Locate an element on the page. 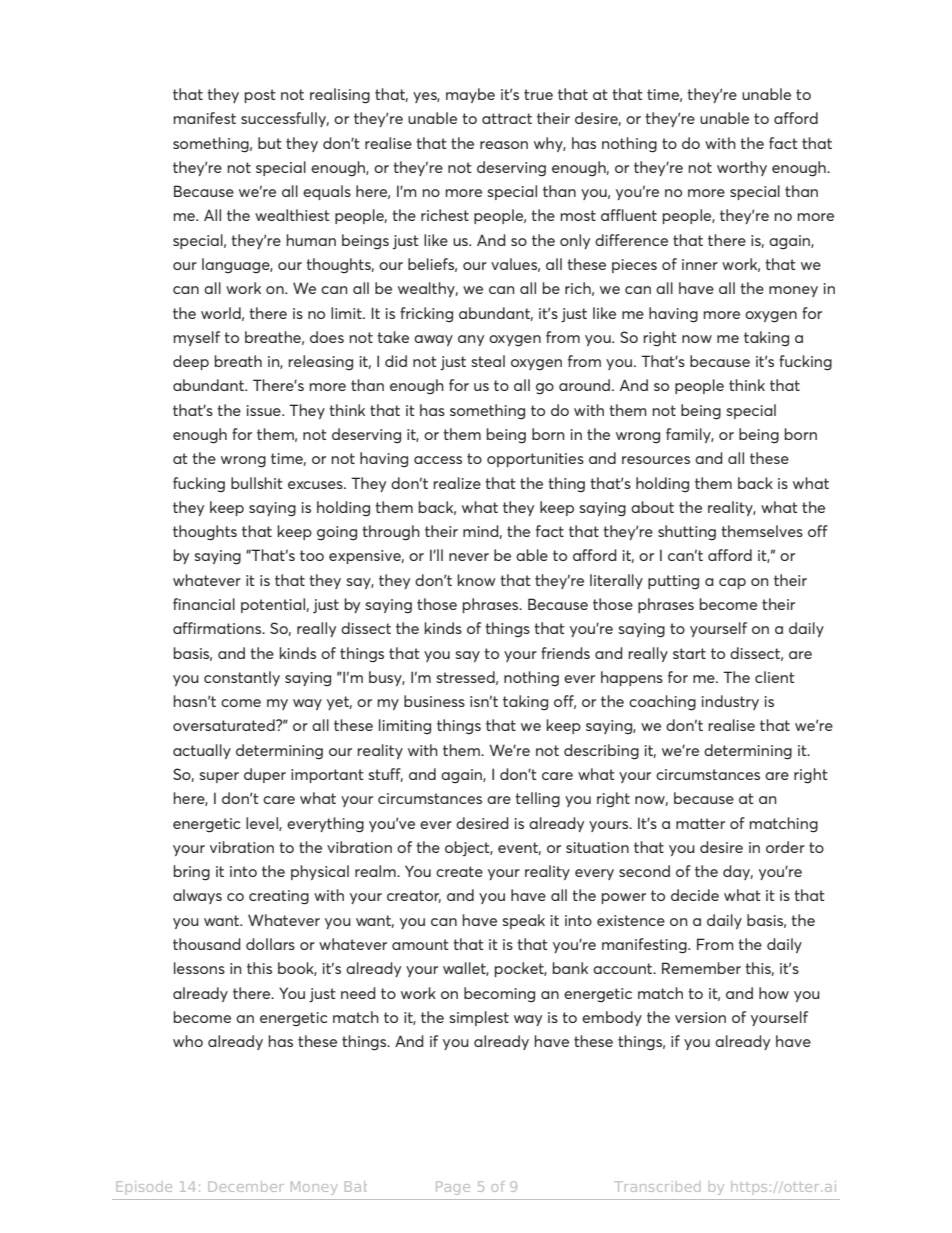 The image size is (952, 1233). Transcribed is located at coordinates (657, 1186).
